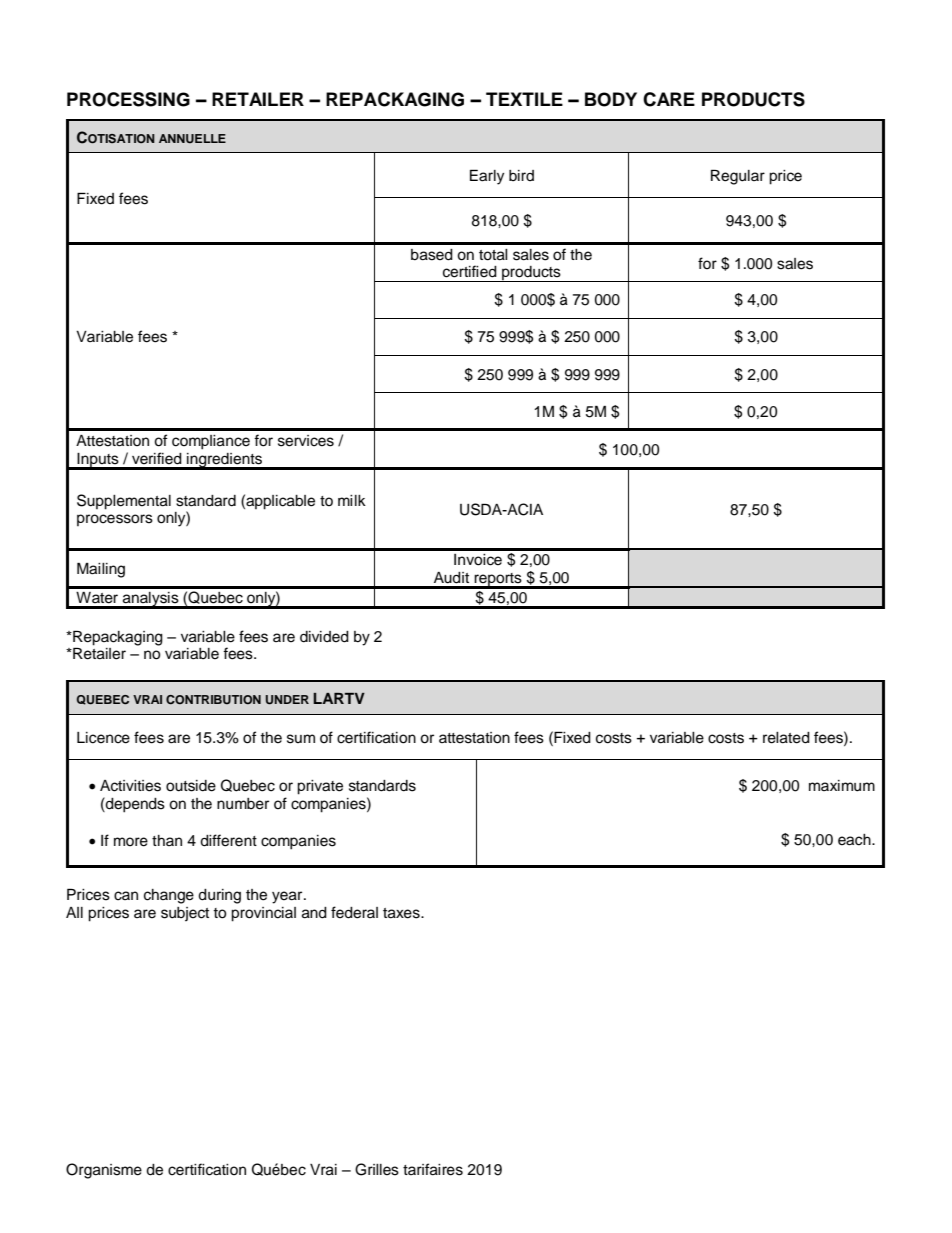 The width and height of the screenshot is (952, 1233). Describe the element at coordinates (306, 441) in the screenshot. I see `services` at that location.
